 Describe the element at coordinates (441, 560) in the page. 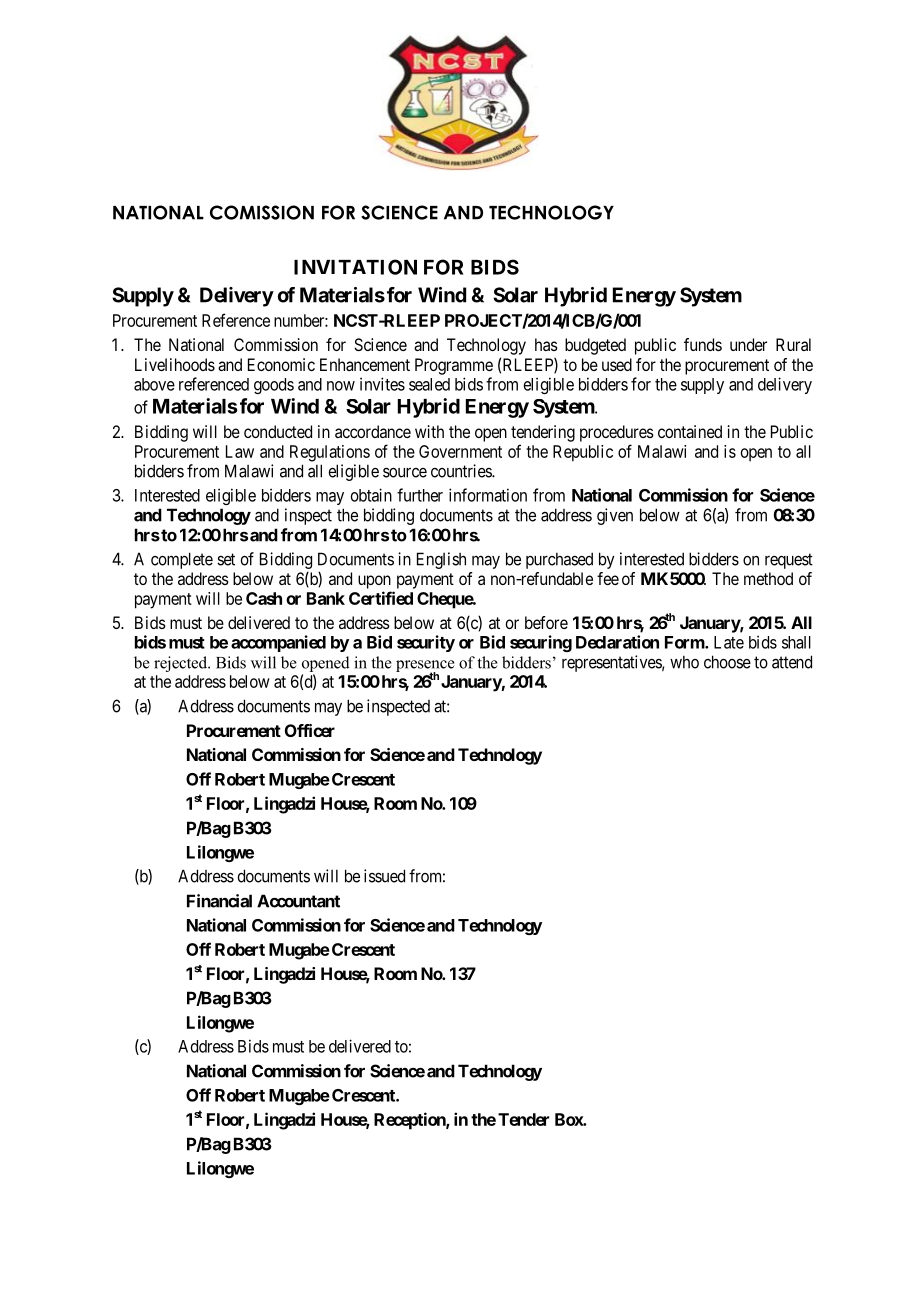

I see `English` at that location.
